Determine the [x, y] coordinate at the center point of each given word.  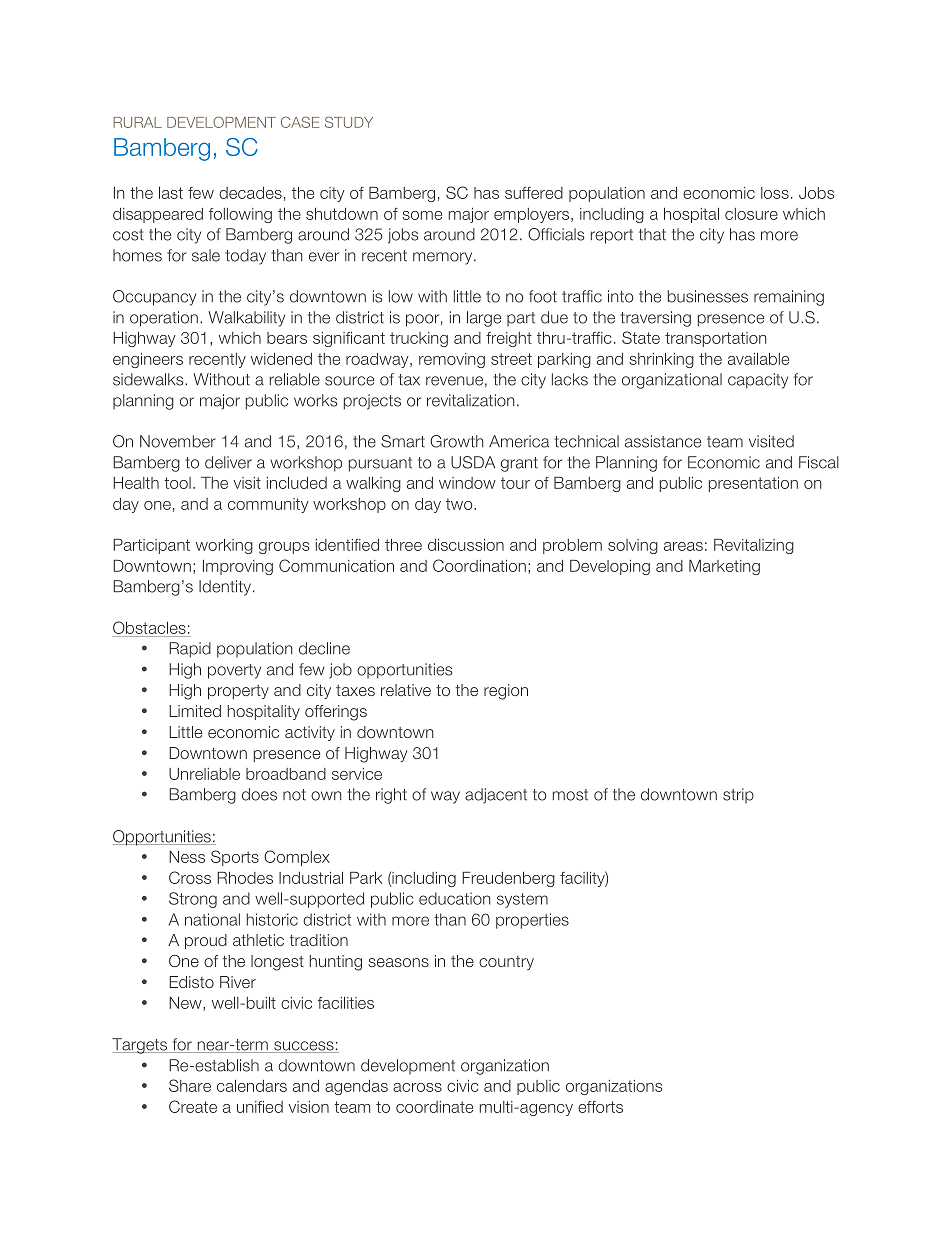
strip [738, 795]
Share [190, 1085]
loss [775, 193]
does [259, 794]
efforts [600, 1107]
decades [250, 193]
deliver [228, 462]
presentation [753, 484]
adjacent [496, 796]
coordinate [434, 1107]
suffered [534, 193]
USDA [473, 462]
